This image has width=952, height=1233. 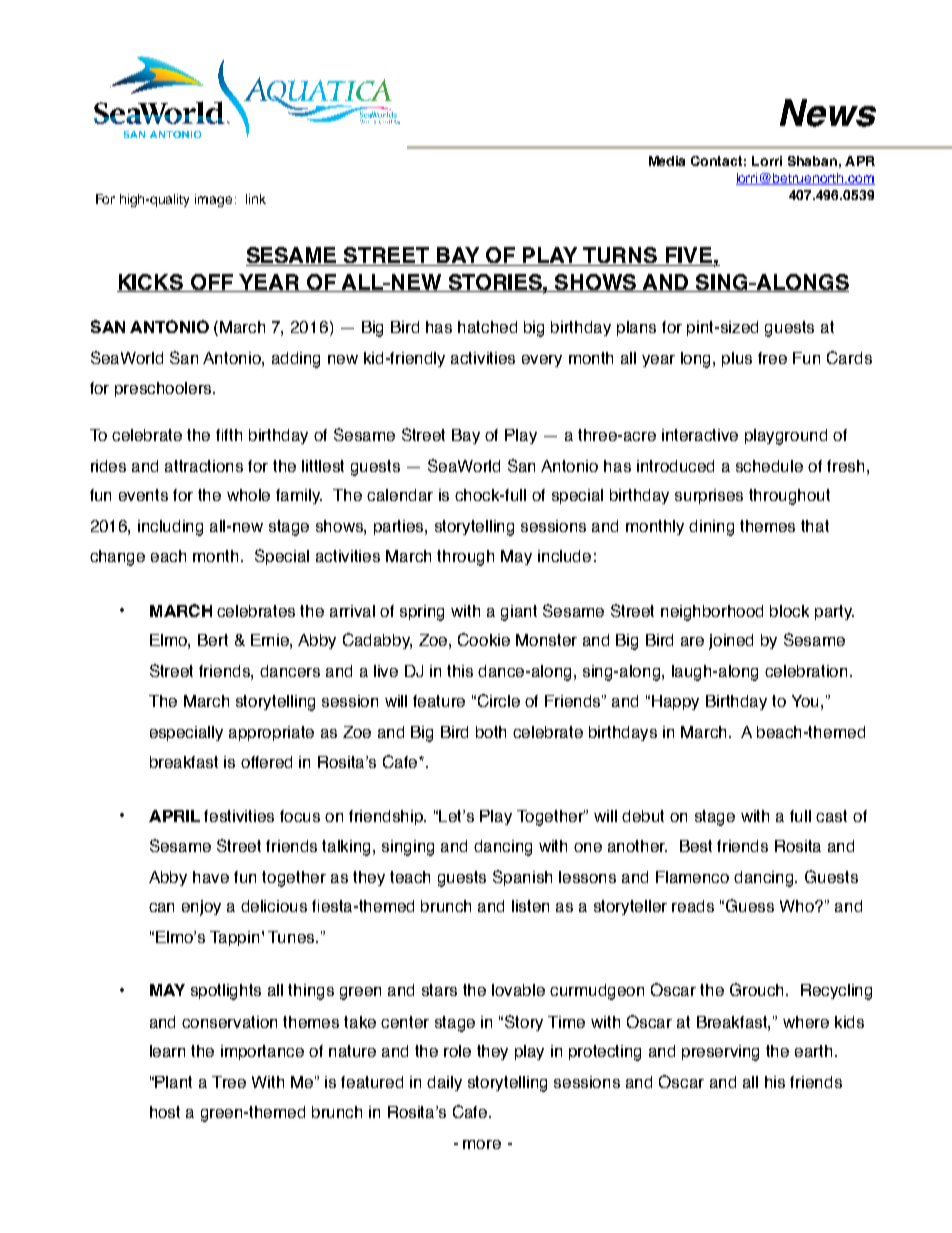 I want to click on News, so click(x=828, y=113).
